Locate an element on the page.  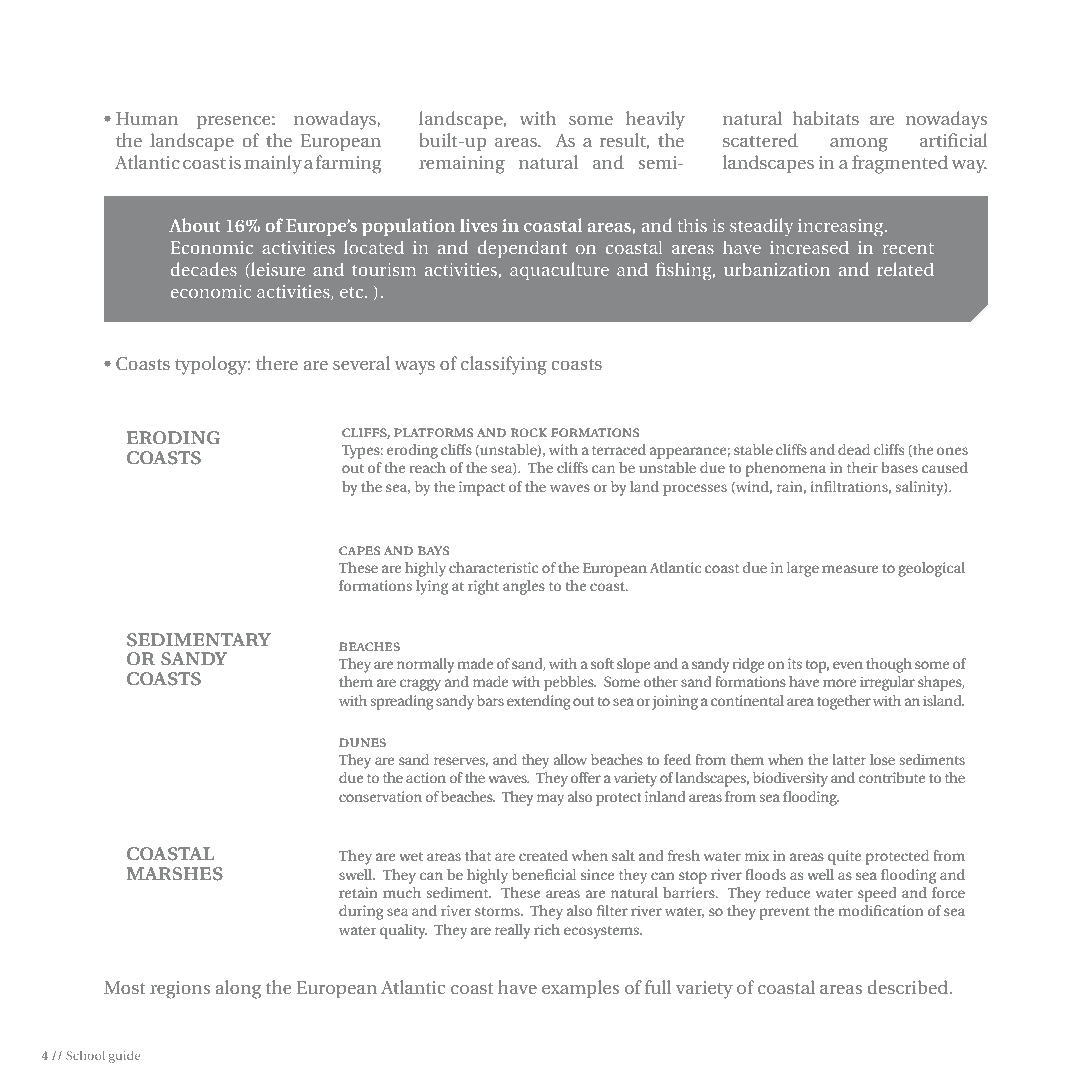
remaining is located at coordinates (462, 165).
